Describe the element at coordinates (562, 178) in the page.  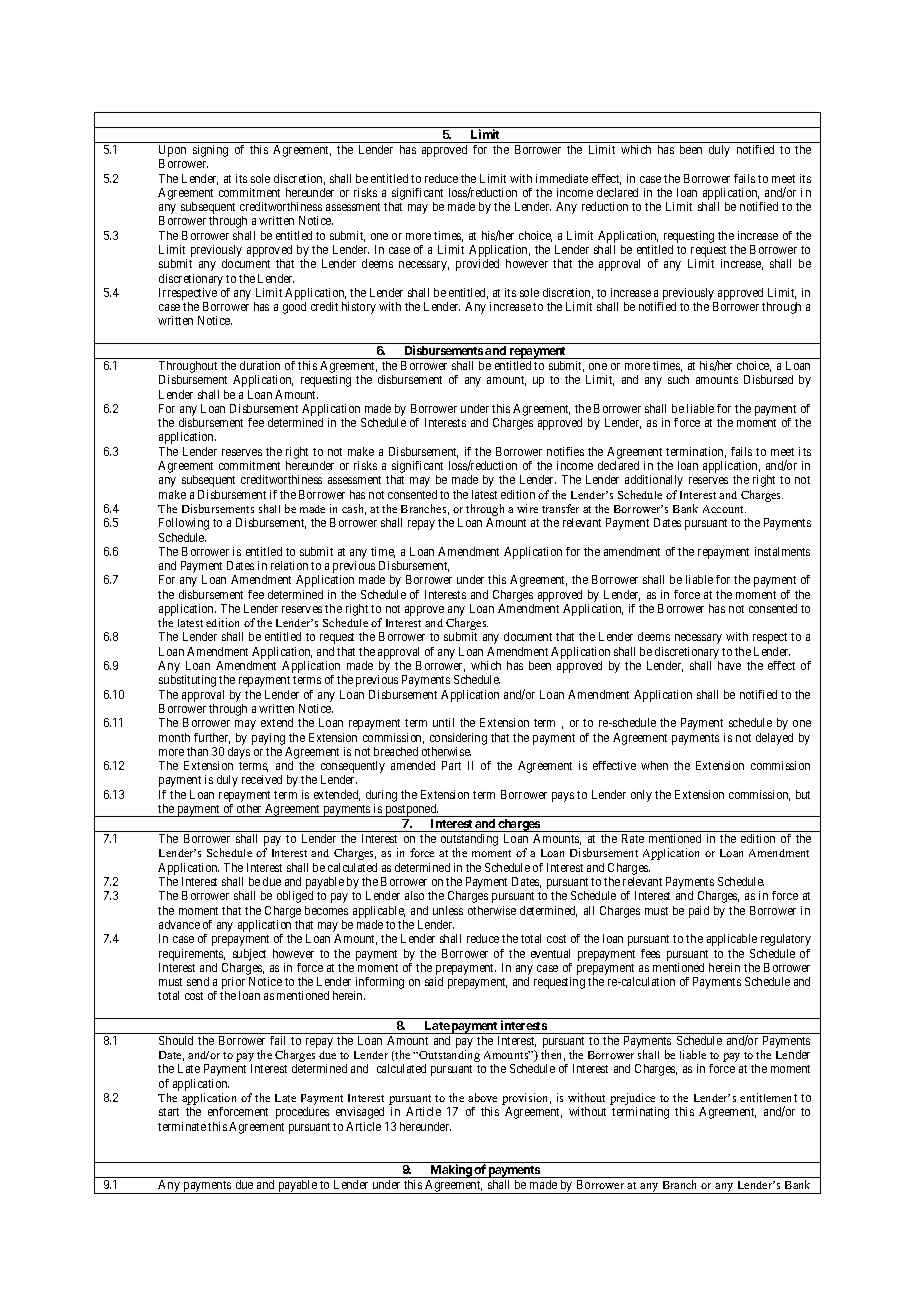
I see `immediate` at that location.
